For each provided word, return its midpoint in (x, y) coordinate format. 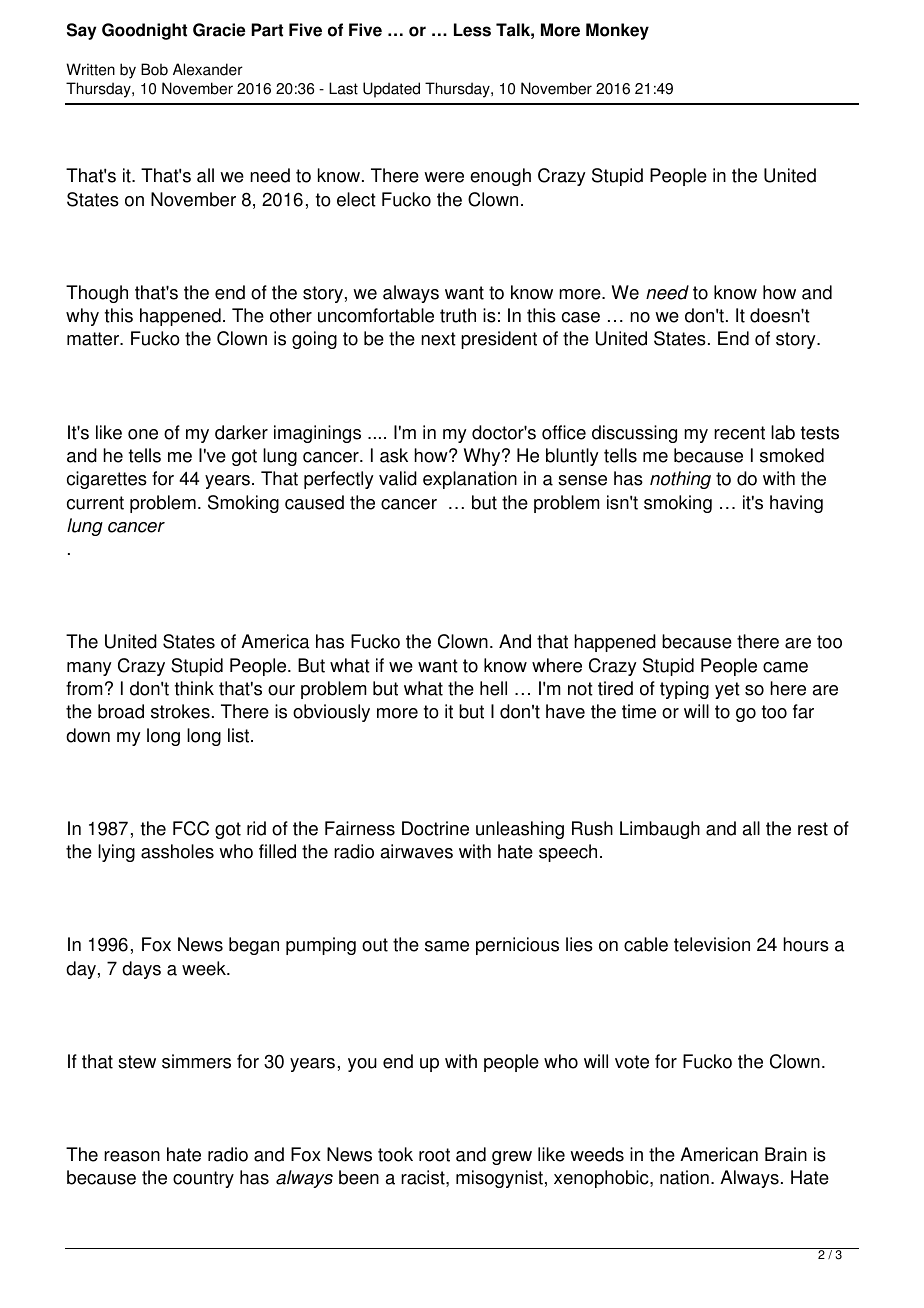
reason (132, 1156)
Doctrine (435, 828)
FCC (191, 828)
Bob (154, 69)
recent (739, 433)
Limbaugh (660, 830)
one (143, 434)
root (434, 1155)
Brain (786, 1154)
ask (394, 455)
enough (500, 177)
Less (472, 30)
